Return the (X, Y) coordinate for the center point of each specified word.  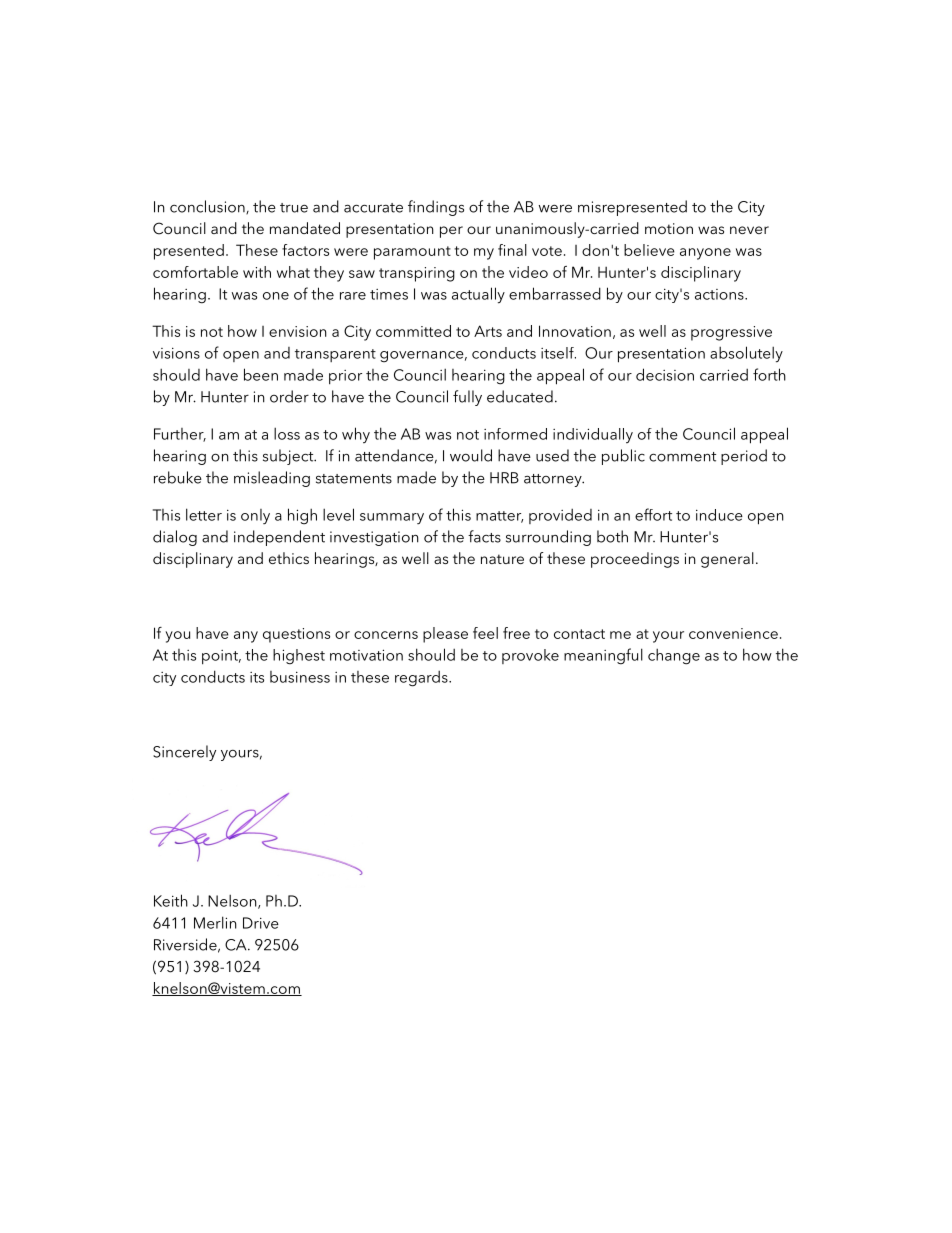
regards (422, 678)
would (471, 455)
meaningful (603, 656)
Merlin (215, 922)
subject (289, 457)
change (674, 656)
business (300, 677)
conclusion (208, 207)
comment (682, 457)
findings (436, 208)
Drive (261, 923)
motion (669, 228)
